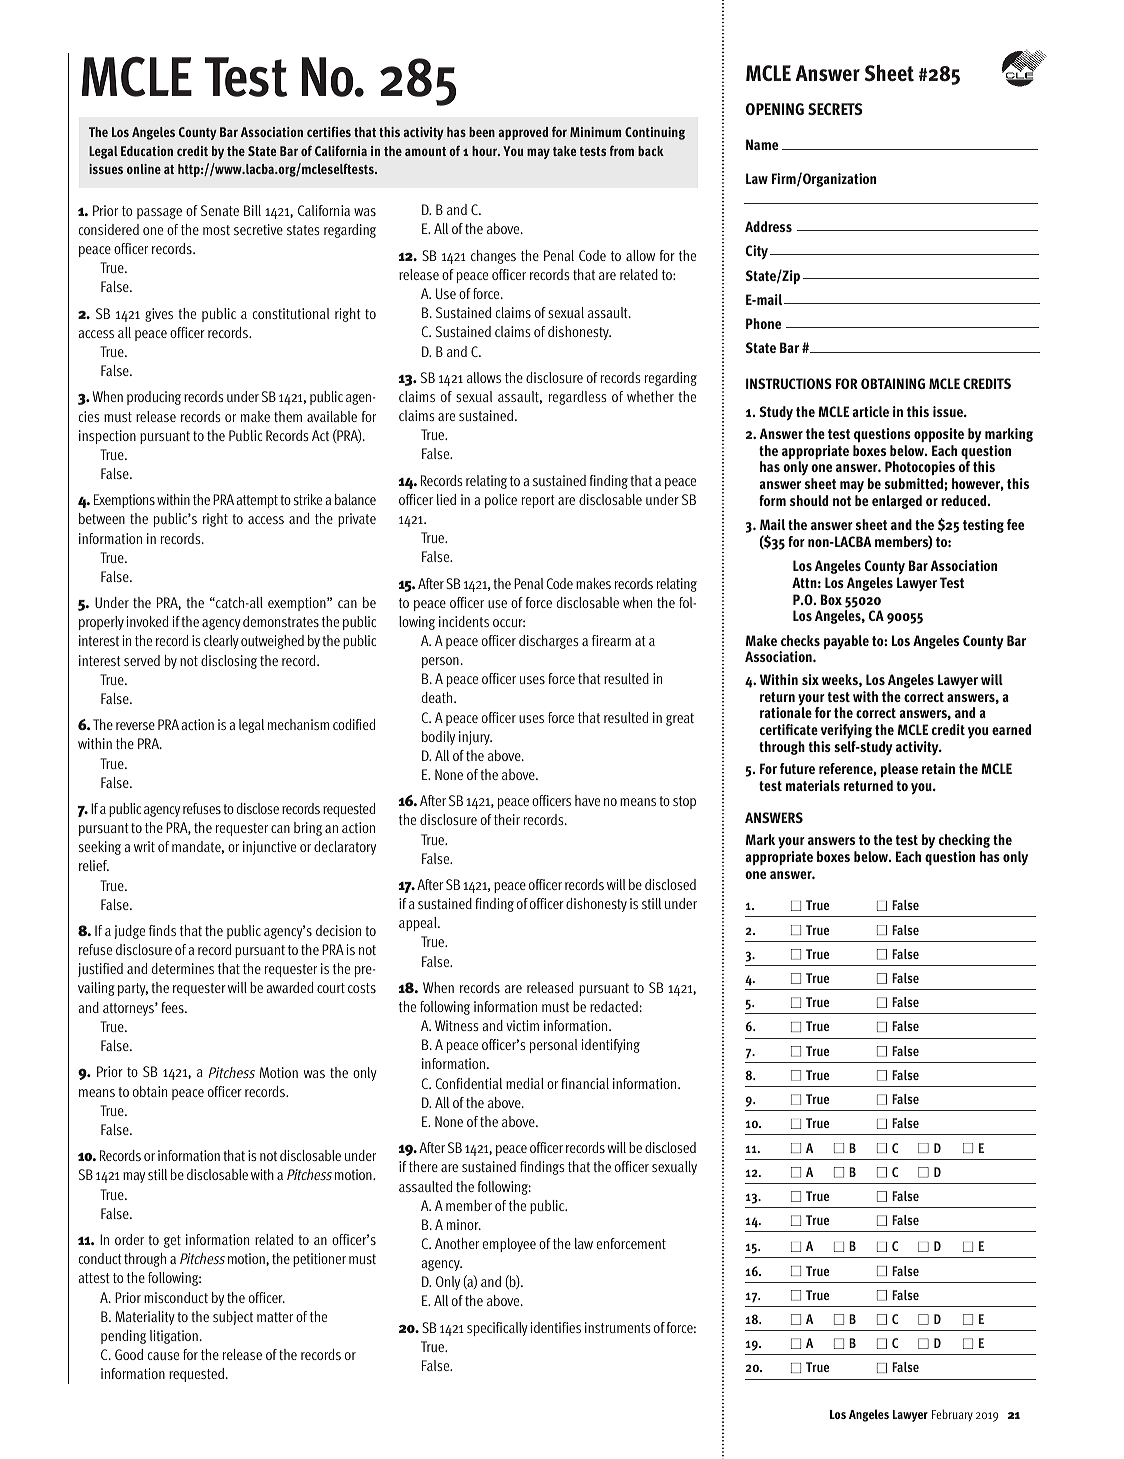 The image size is (1124, 1459). I want to click on attempt, so click(257, 501).
